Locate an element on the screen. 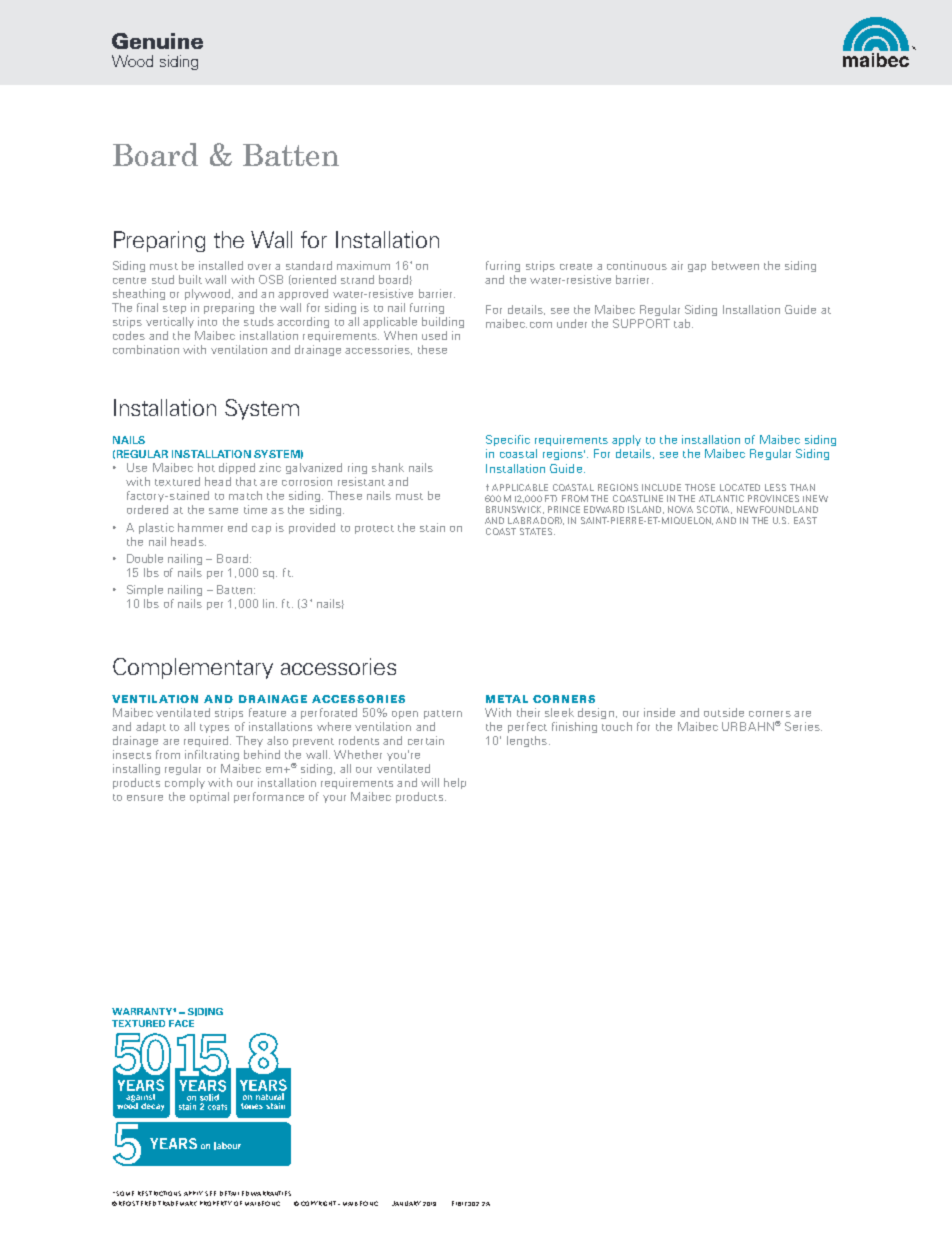  building is located at coordinates (443, 322).
